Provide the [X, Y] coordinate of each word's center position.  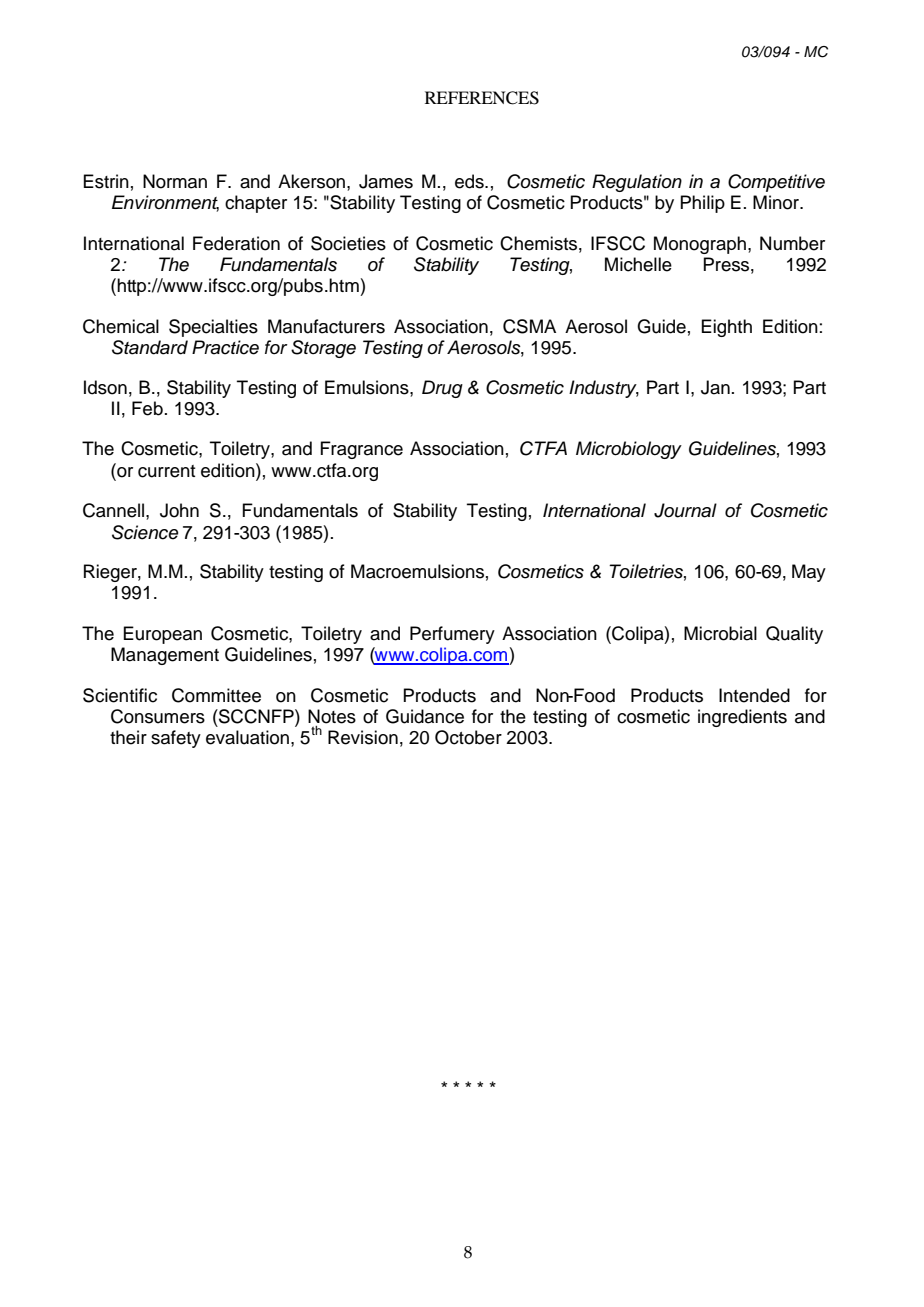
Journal [685, 510]
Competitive [776, 183]
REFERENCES [482, 98]
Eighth [726, 328]
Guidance [425, 716]
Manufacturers [326, 326]
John [179, 510]
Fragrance [361, 450]
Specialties [213, 328]
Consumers [158, 716]
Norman [175, 181]
